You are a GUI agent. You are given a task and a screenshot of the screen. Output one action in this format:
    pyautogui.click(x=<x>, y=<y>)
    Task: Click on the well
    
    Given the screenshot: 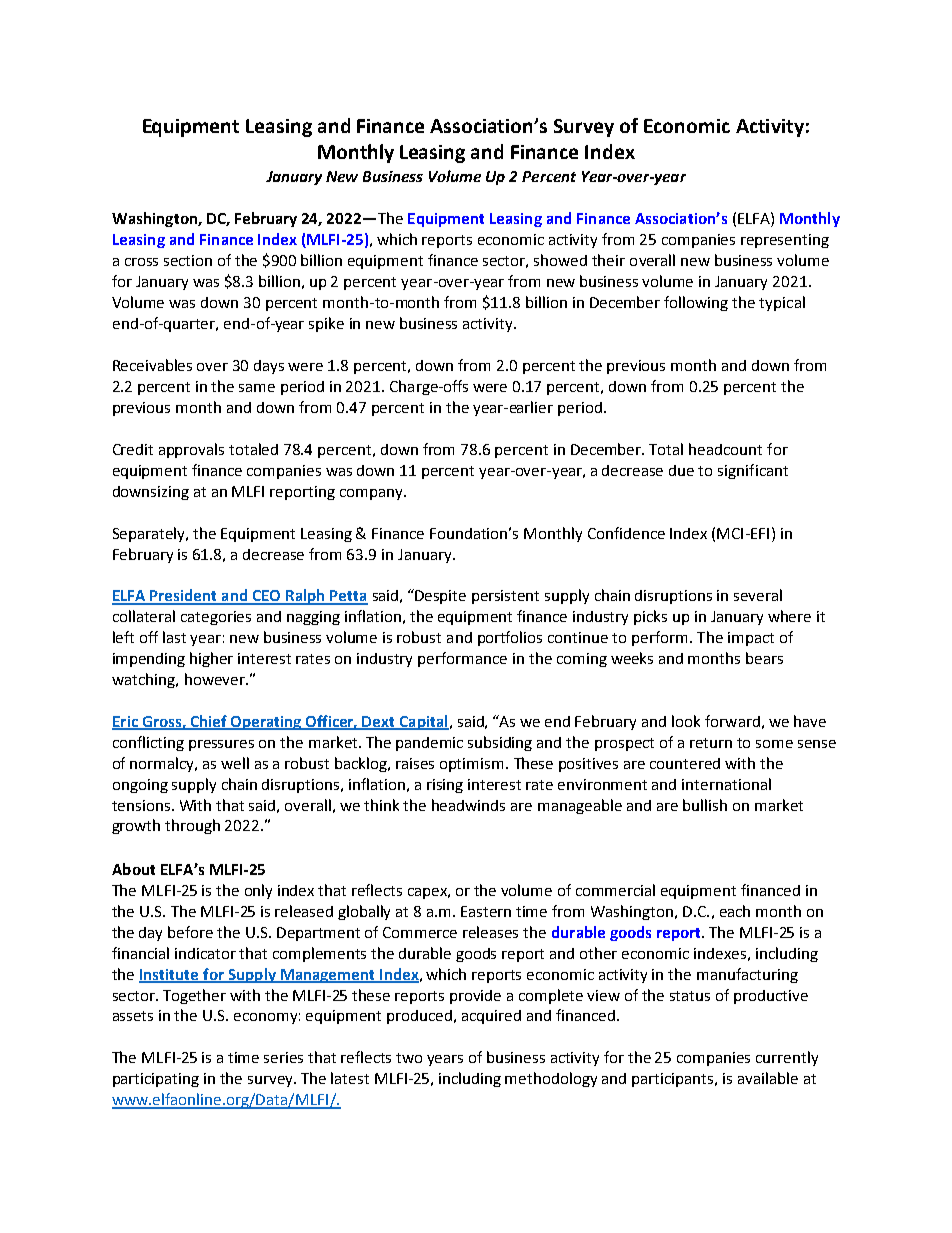 What is the action you would take?
    pyautogui.click(x=235, y=763)
